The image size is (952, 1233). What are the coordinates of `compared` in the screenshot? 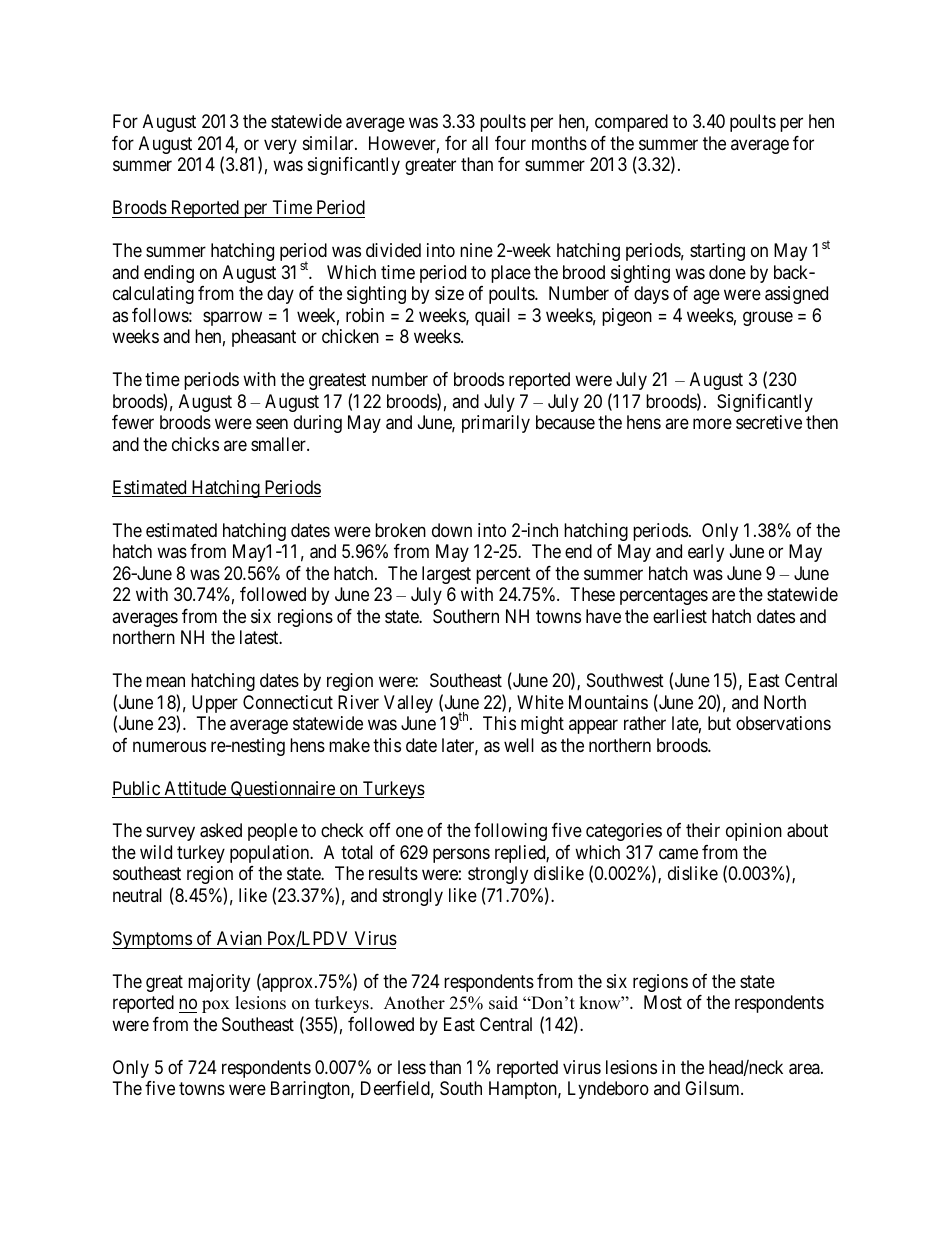 It's located at (631, 123).
